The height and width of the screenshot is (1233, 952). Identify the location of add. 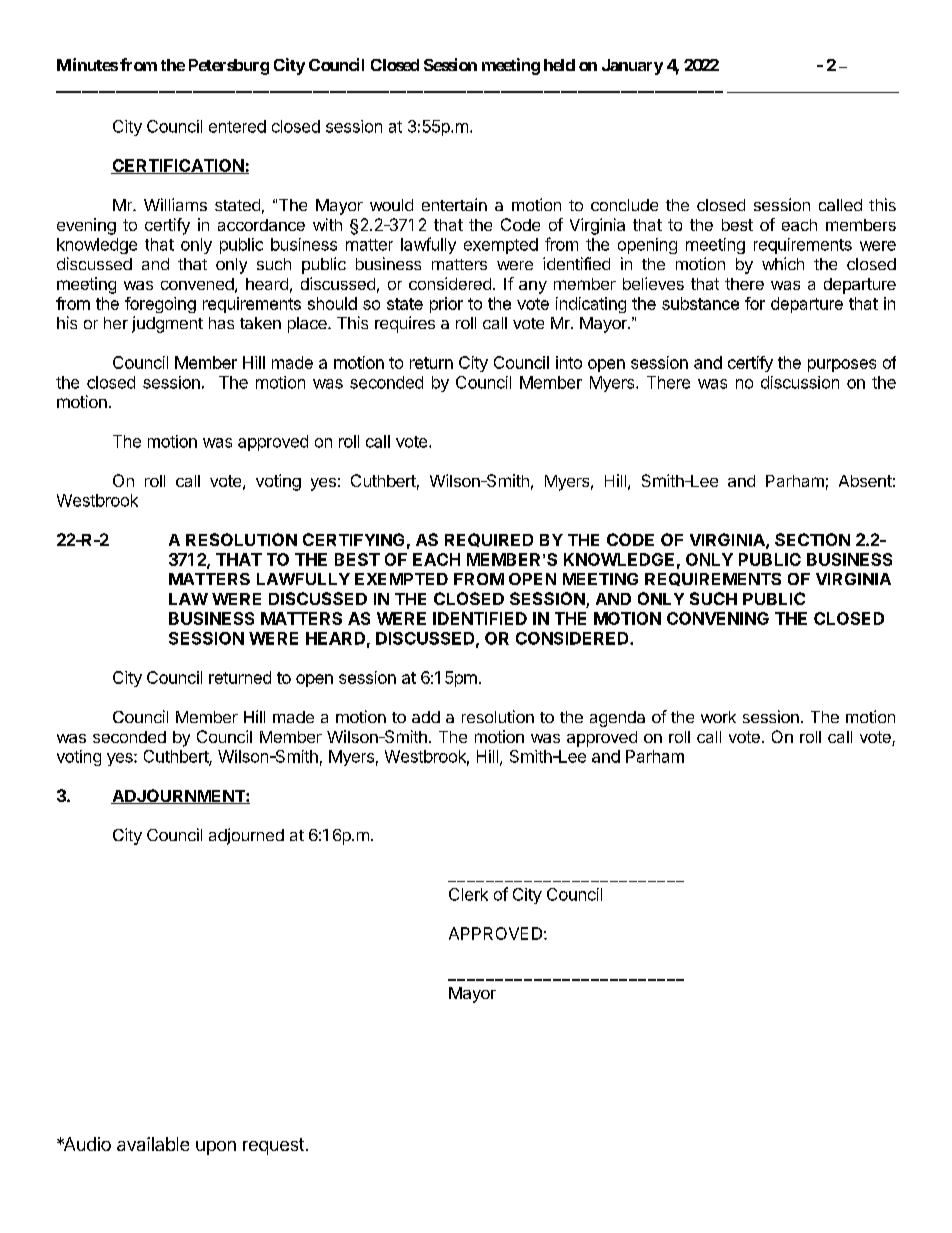
(426, 717).
